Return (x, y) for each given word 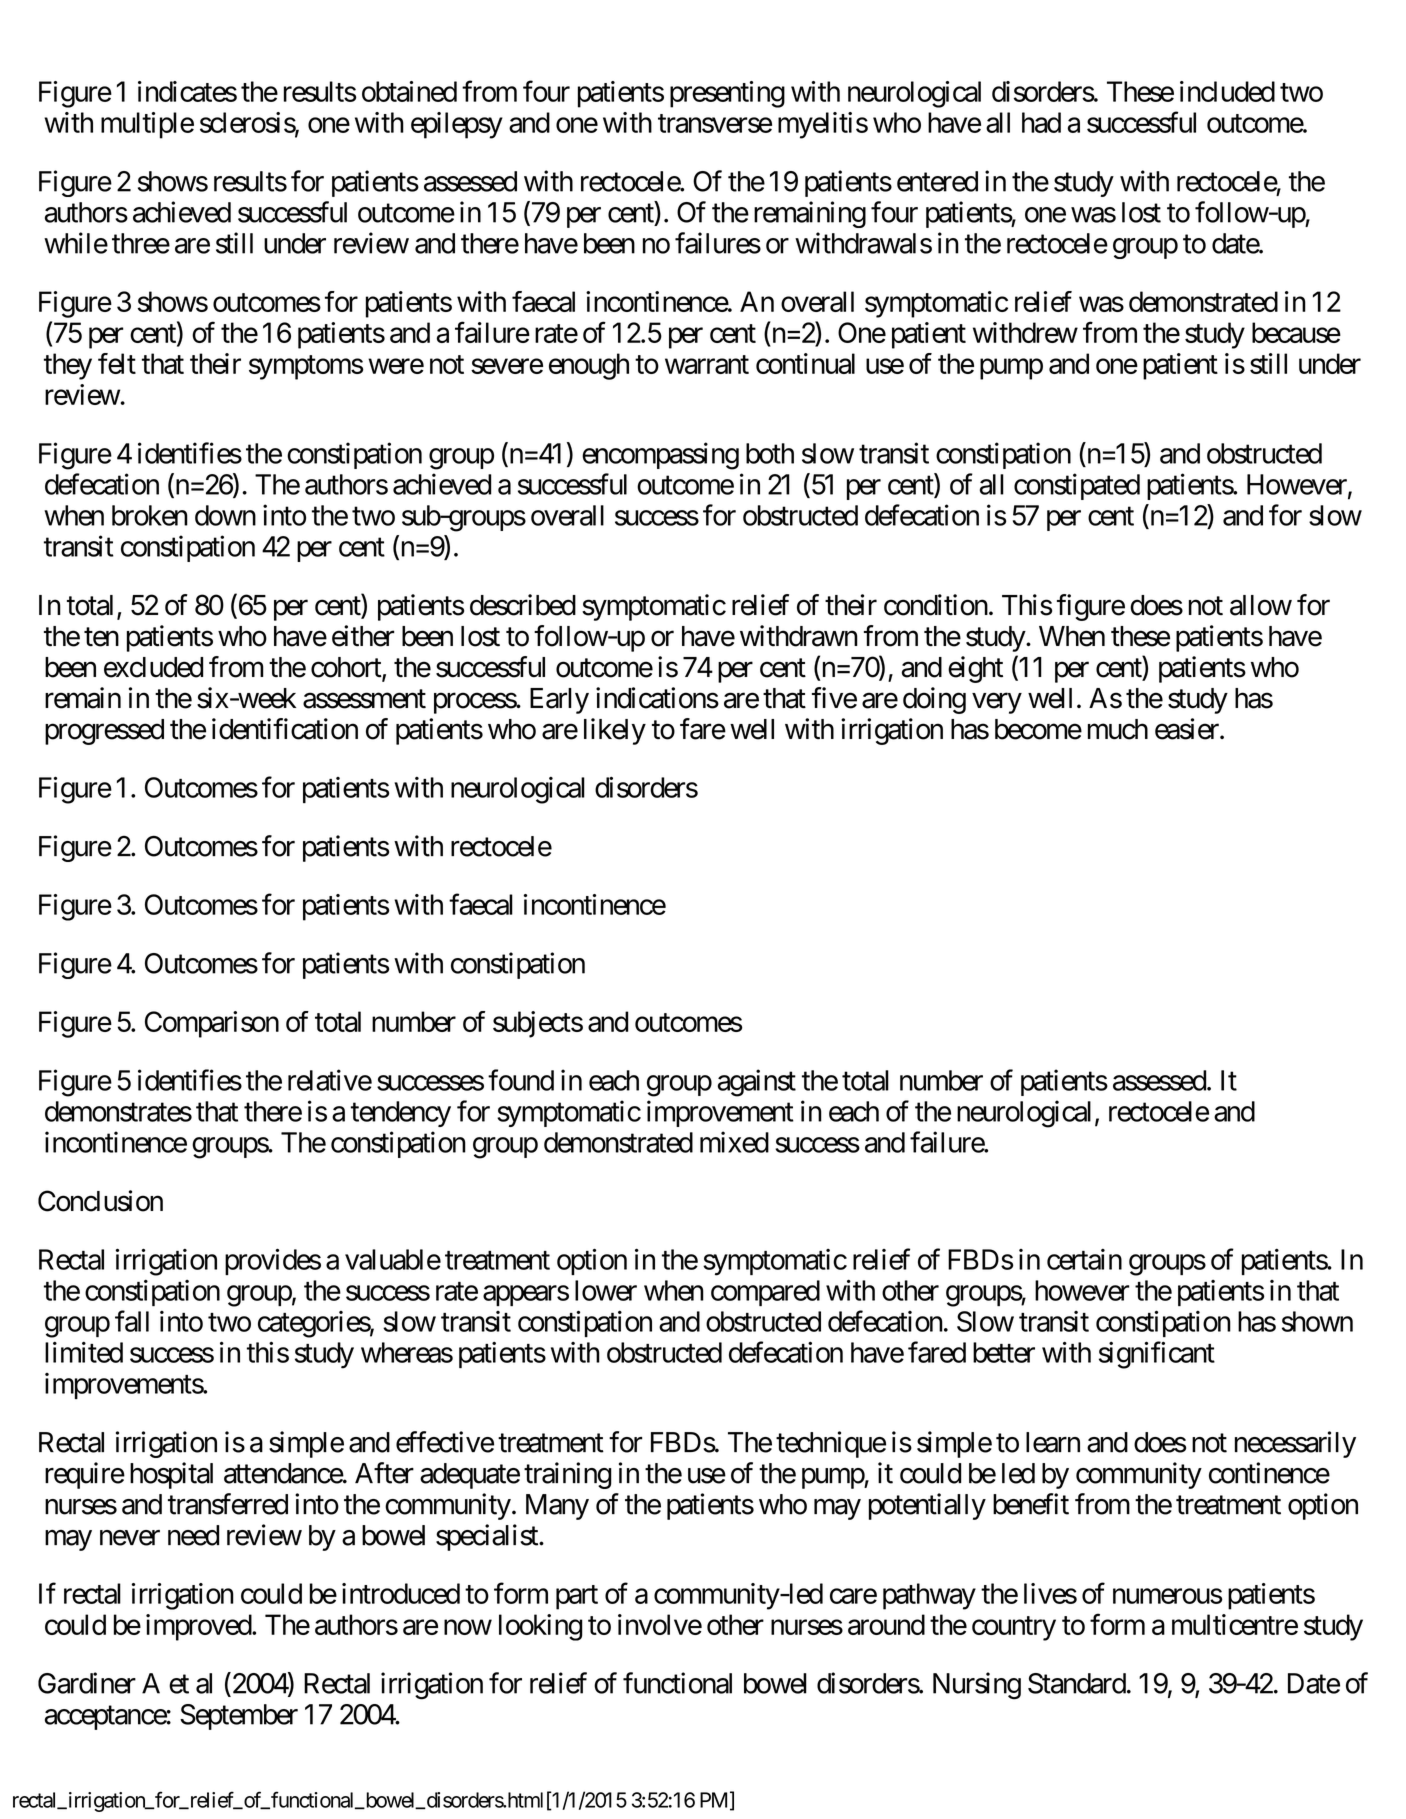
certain (1084, 1259)
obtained (409, 91)
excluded (153, 667)
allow (1261, 605)
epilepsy (457, 125)
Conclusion (100, 1201)
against (757, 1083)
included (1227, 91)
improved (199, 1627)
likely (615, 731)
